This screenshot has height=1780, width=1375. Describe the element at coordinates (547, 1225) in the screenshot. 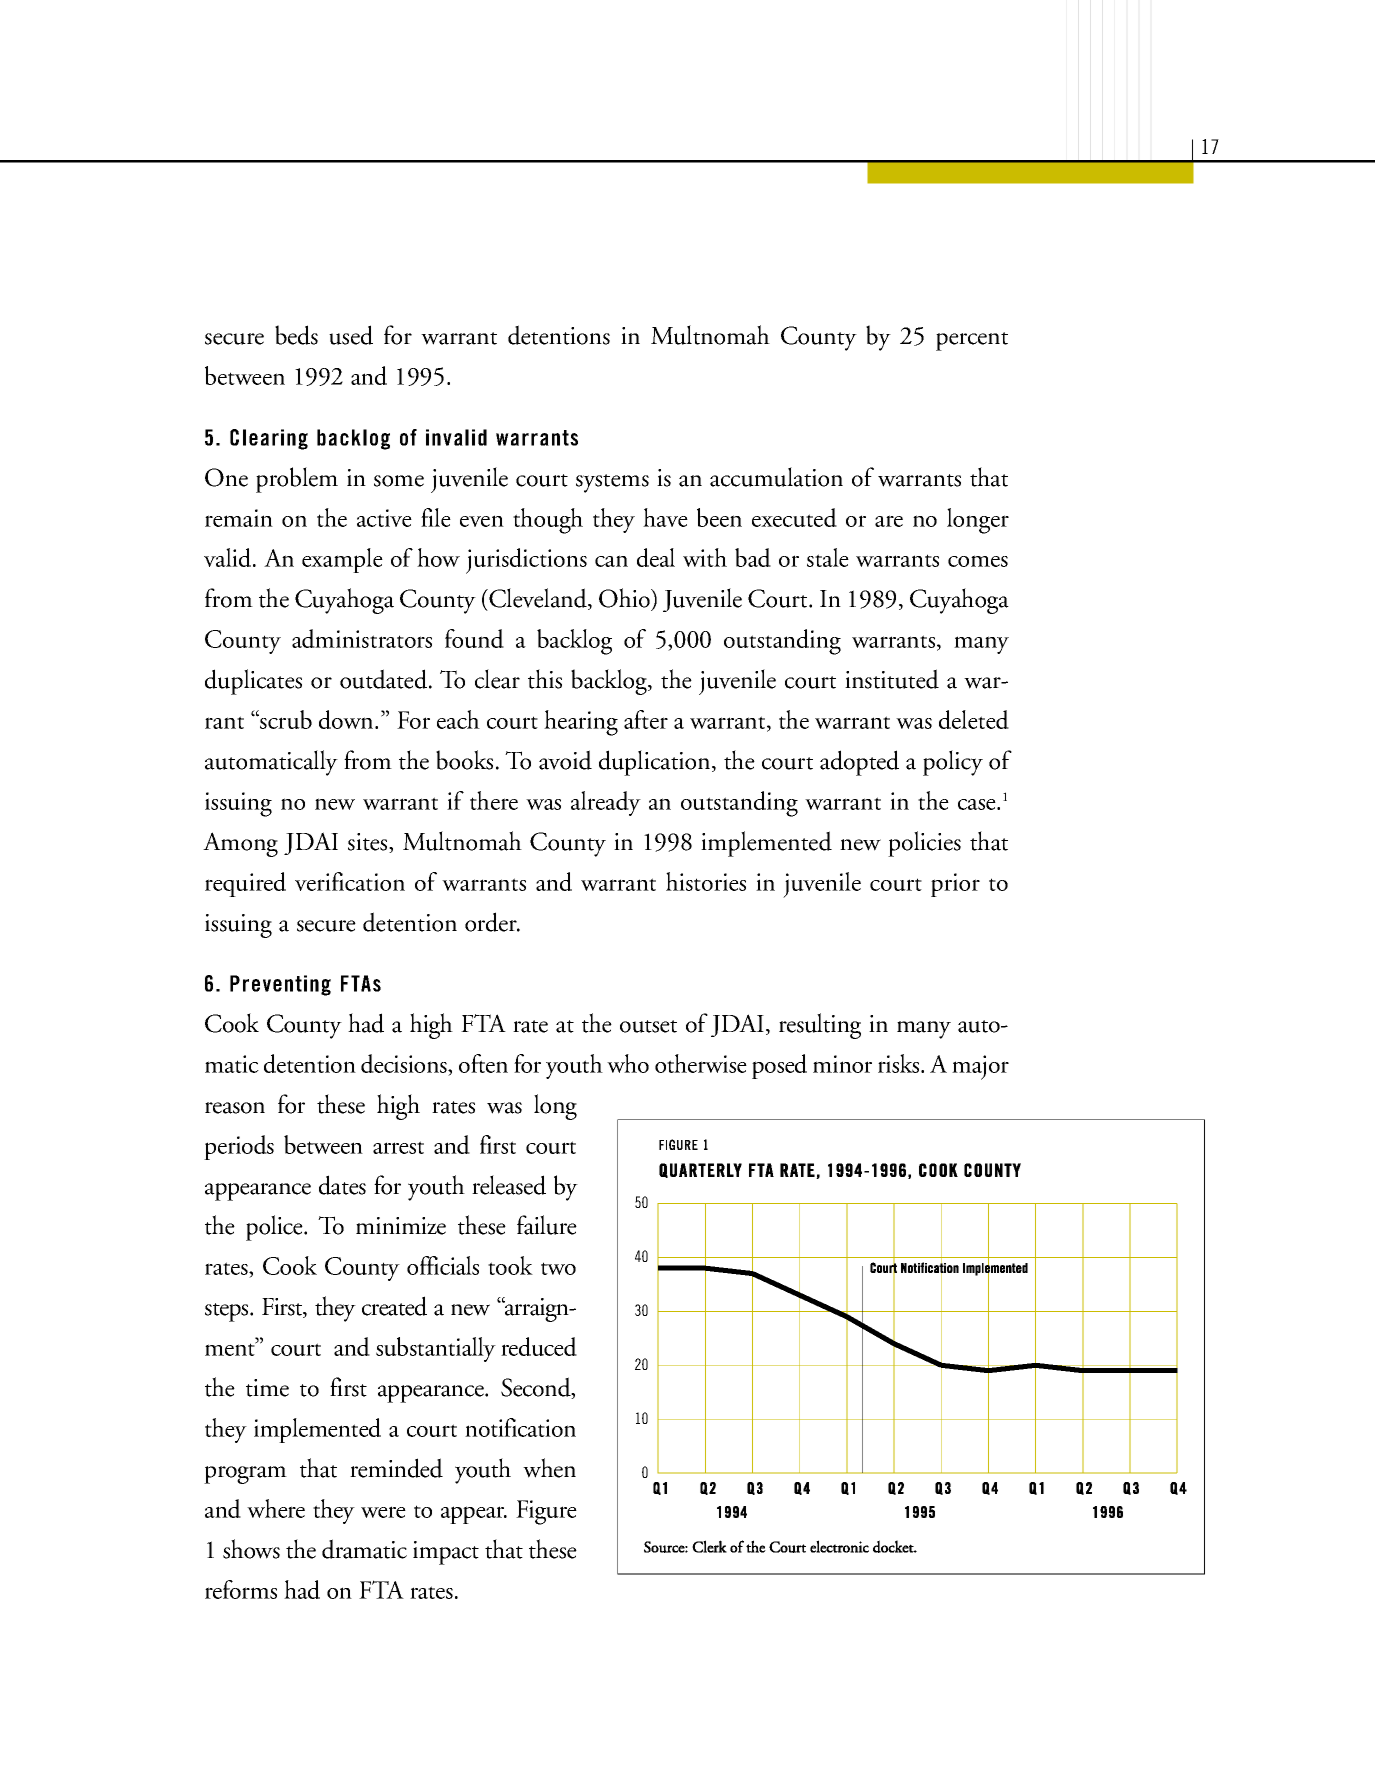

I see `failure` at that location.
